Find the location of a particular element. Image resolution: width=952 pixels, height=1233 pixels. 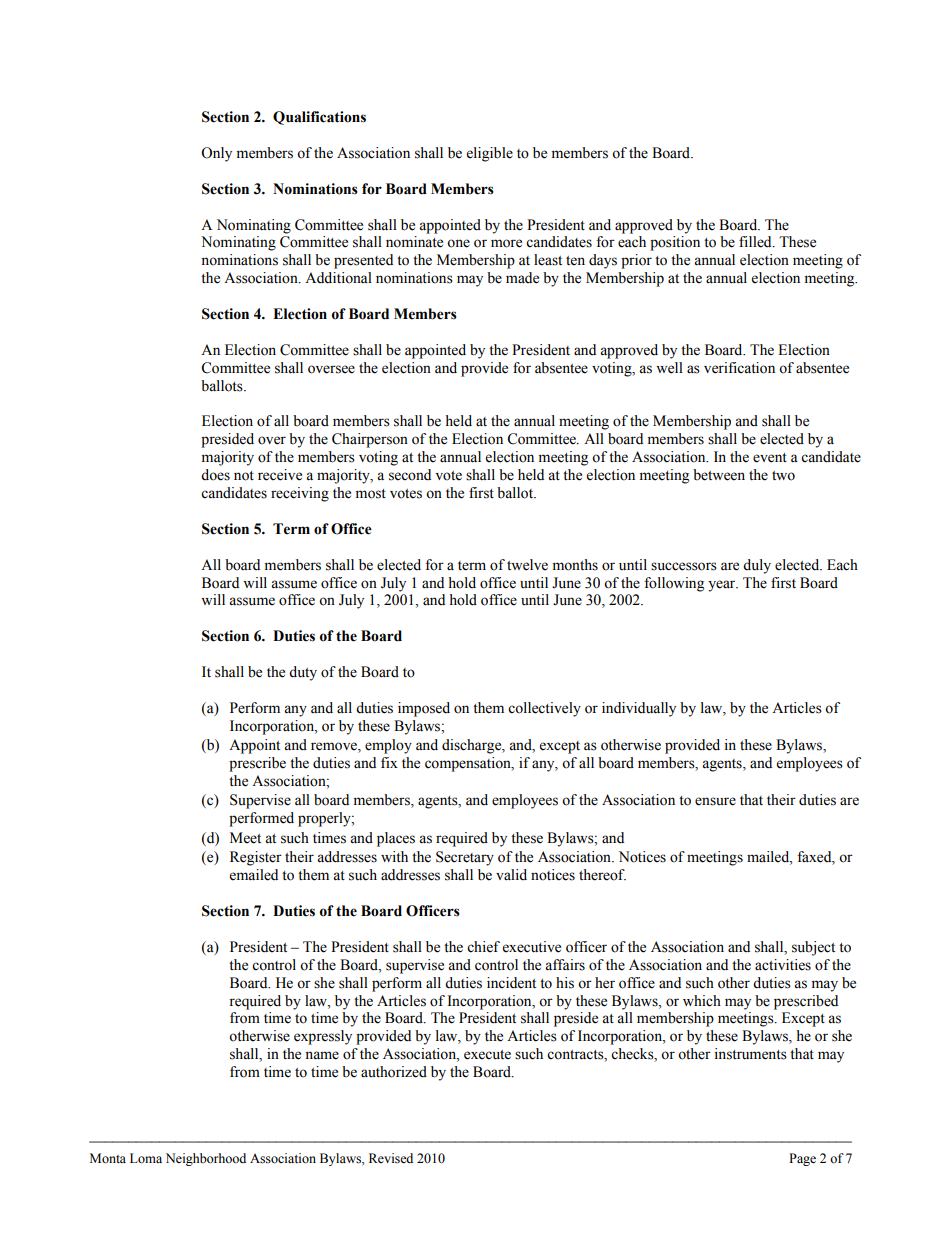

Neighborhood is located at coordinates (206, 1159).
